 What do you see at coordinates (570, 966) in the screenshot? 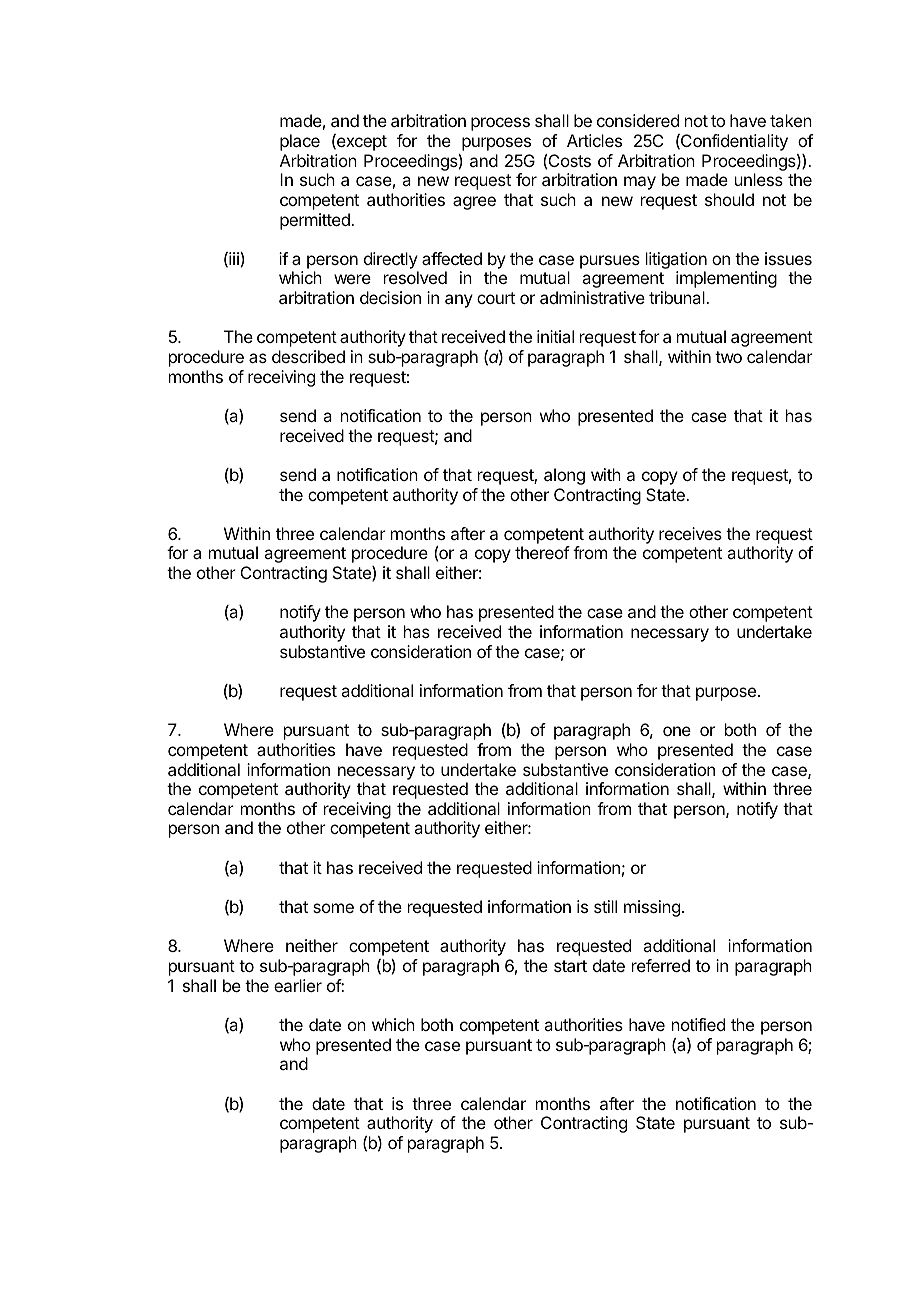
I see `start` at bounding box center [570, 966].
